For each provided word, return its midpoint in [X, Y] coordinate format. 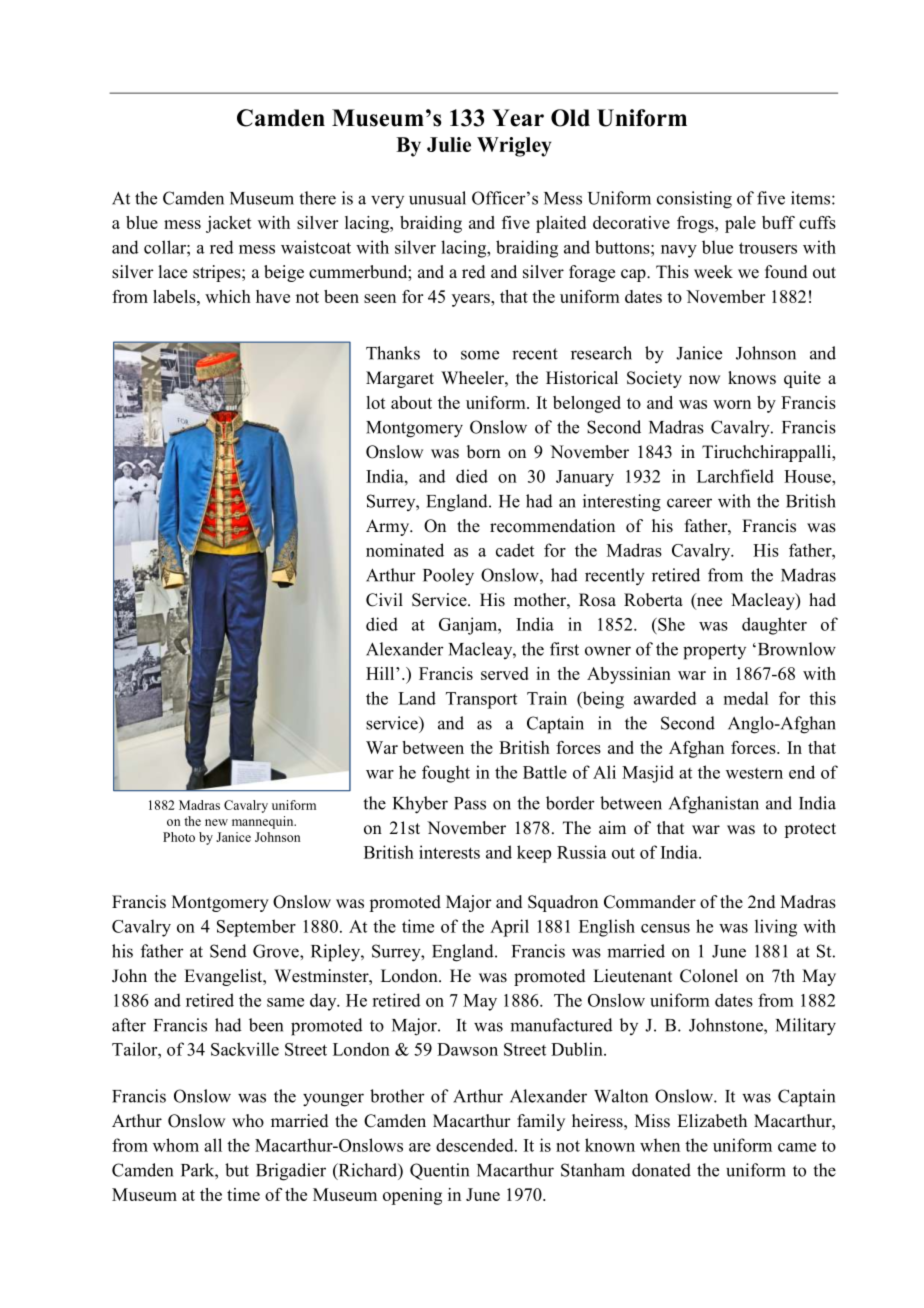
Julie [449, 144]
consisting [694, 200]
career [689, 503]
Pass [470, 803]
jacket [228, 224]
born [484, 452]
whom [176, 1145]
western [754, 773]
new [216, 822]
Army [389, 527]
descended [476, 1145]
